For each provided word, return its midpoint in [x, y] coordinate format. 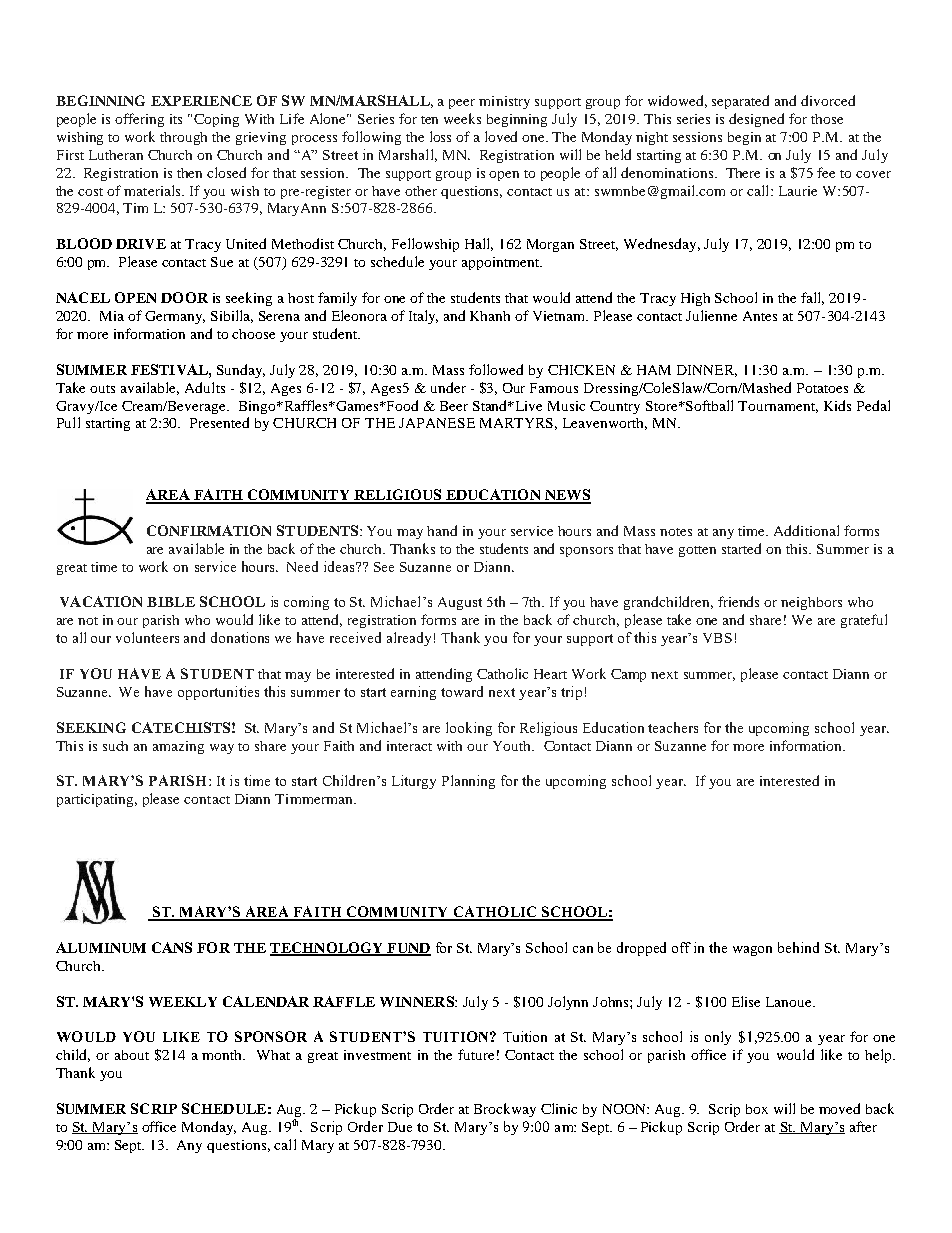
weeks [462, 118]
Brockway [505, 1110]
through [183, 138]
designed [756, 120]
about [132, 1055]
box [757, 1109]
